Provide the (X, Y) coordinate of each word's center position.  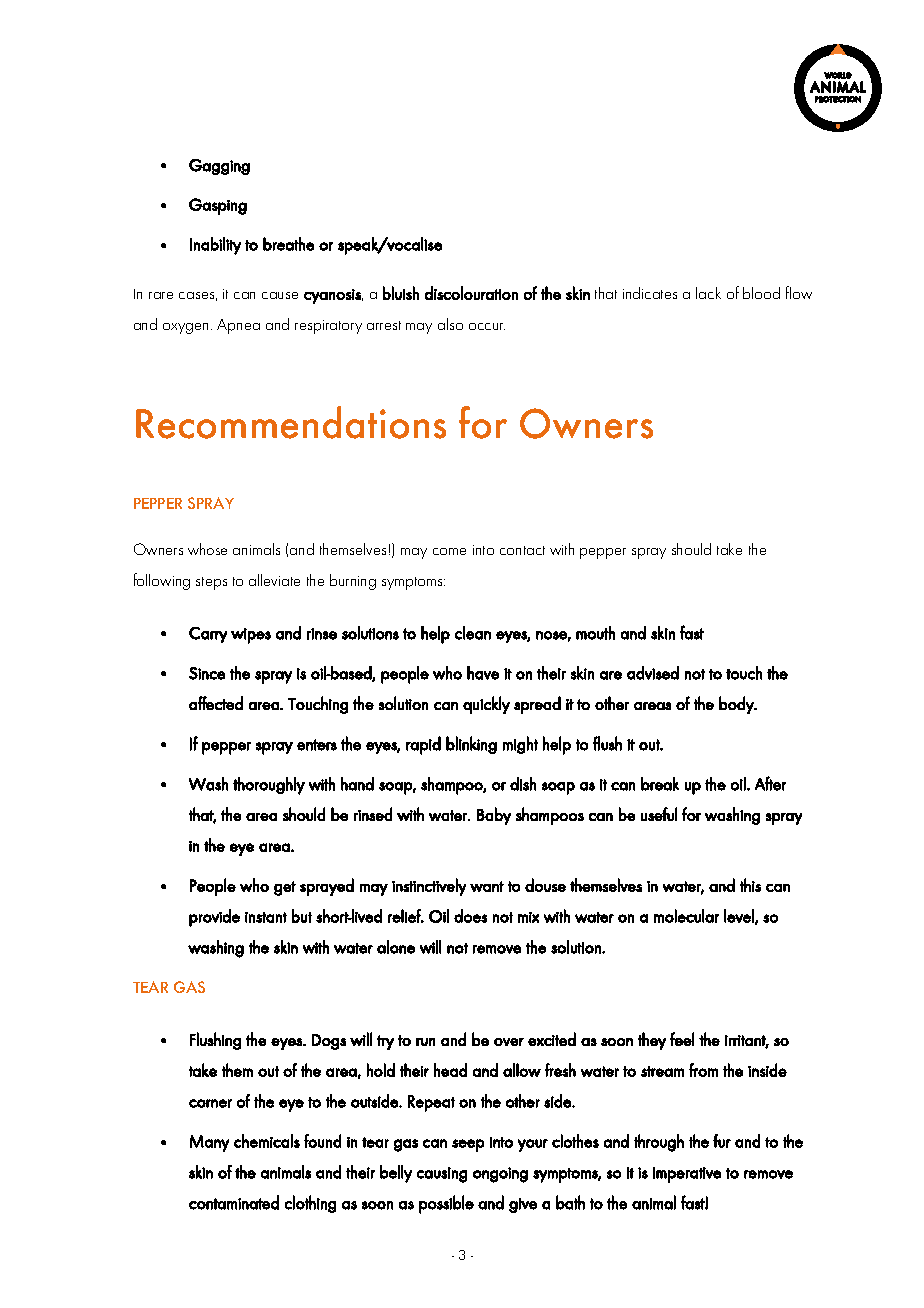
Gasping (218, 206)
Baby (494, 816)
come (449, 551)
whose (207, 549)
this (750, 885)
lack (708, 293)
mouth (595, 633)
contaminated (234, 1202)
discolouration (471, 293)
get (285, 888)
